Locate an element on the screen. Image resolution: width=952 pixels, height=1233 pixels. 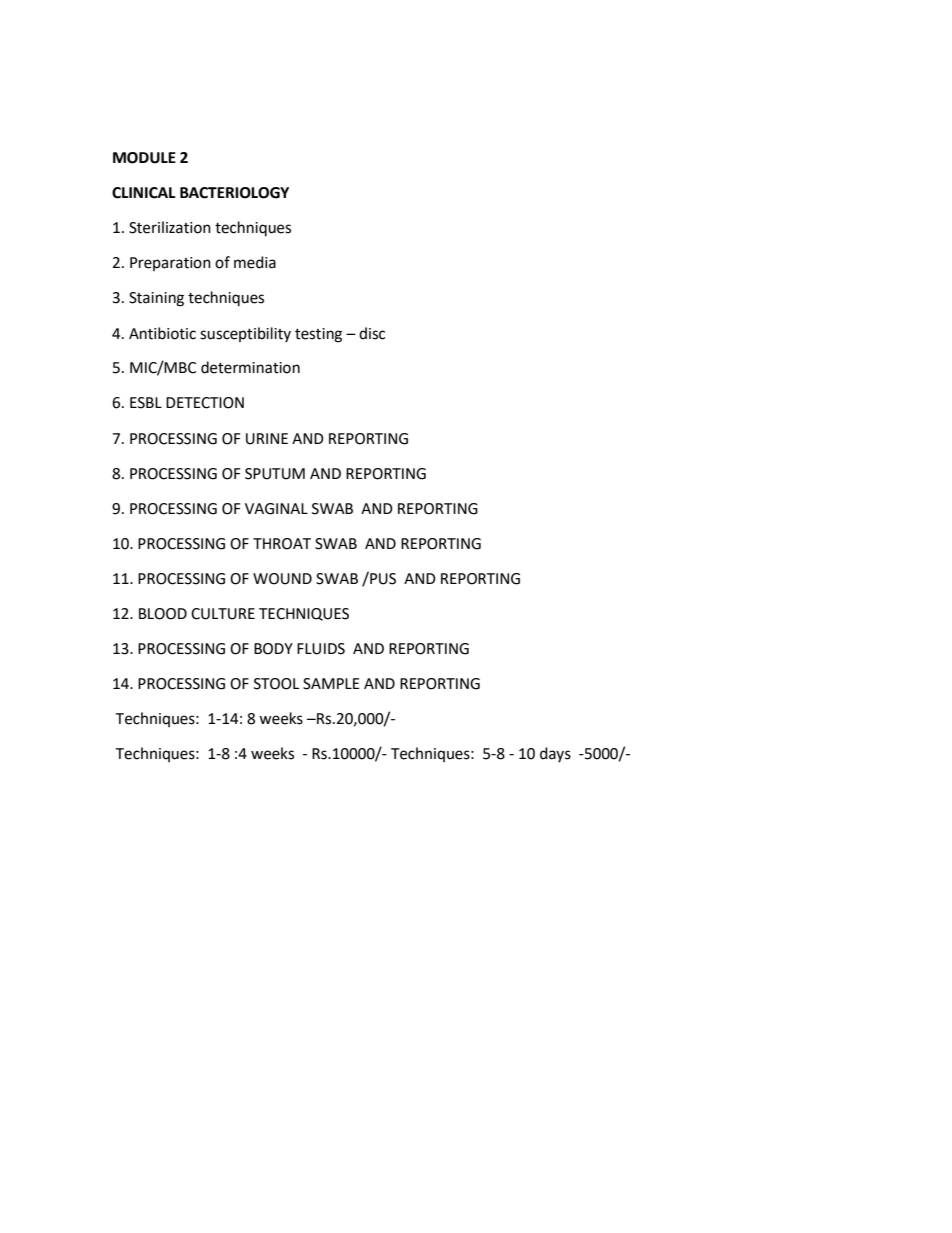
media is located at coordinates (255, 262).
